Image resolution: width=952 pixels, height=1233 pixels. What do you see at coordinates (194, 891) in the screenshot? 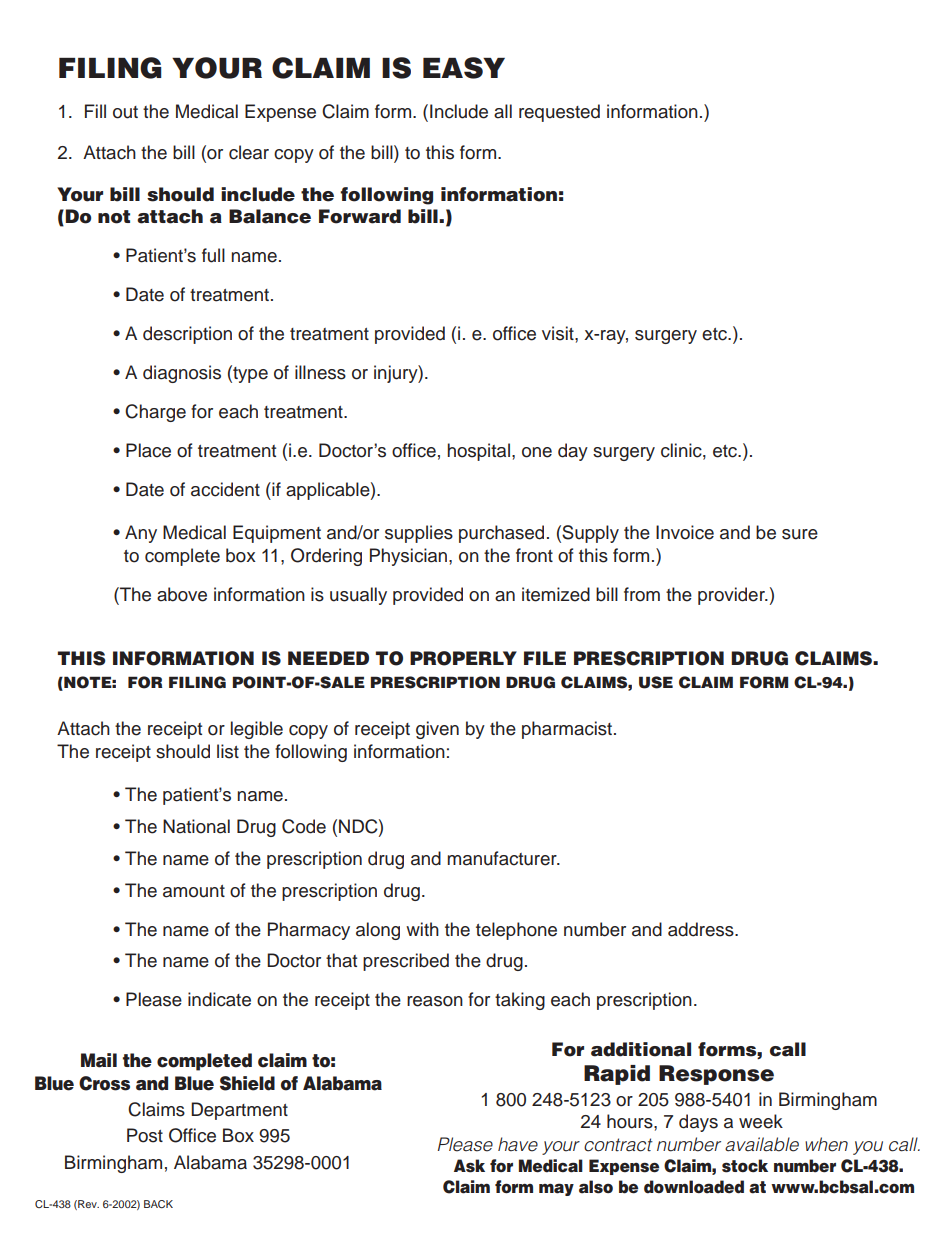
I see `amount` at bounding box center [194, 891].
